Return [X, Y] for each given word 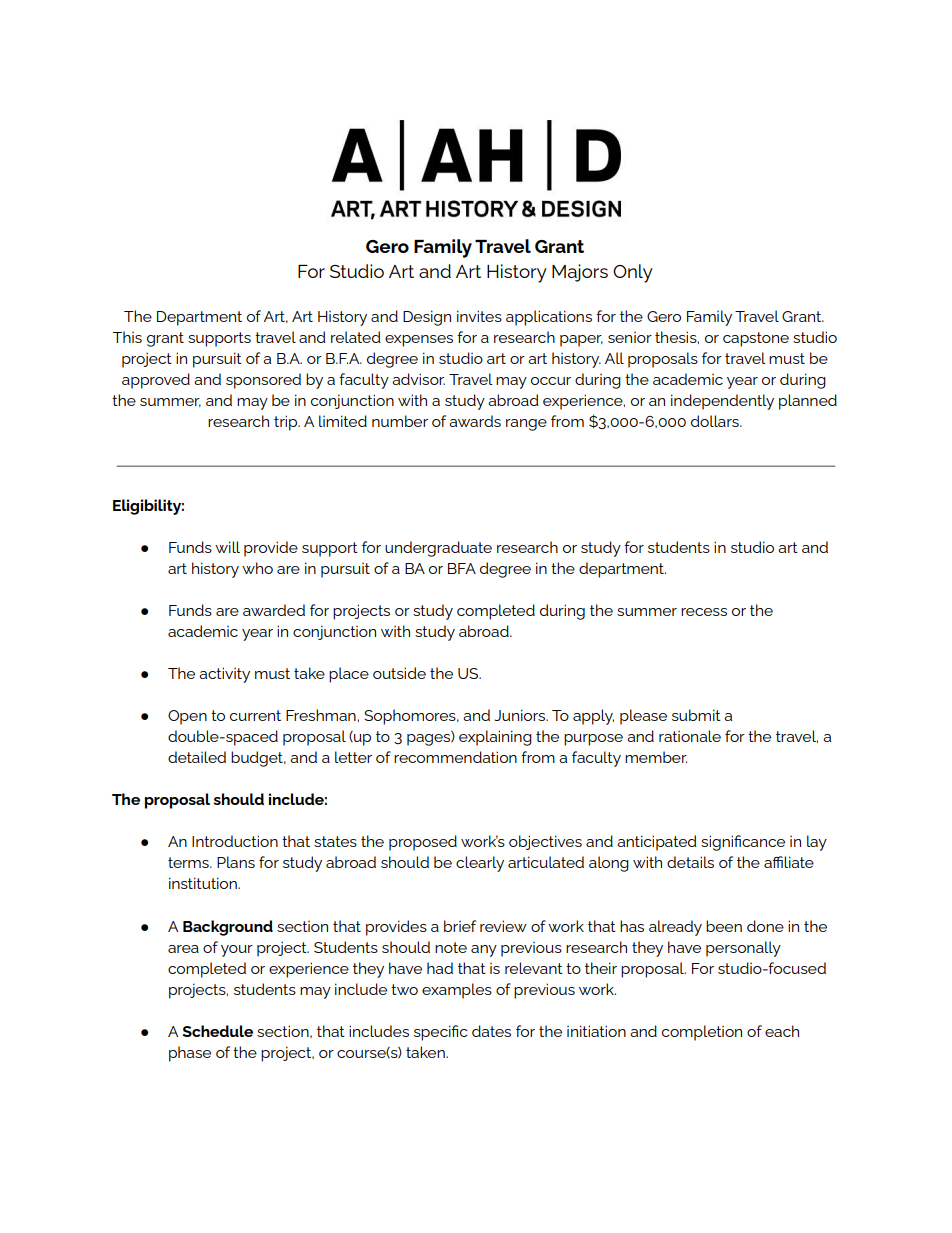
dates [491, 1031]
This [127, 337]
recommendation [455, 757]
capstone [756, 339]
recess [704, 612]
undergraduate [438, 549]
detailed [197, 757]
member [656, 757]
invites [479, 316]
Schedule [217, 1031]
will [227, 547]
